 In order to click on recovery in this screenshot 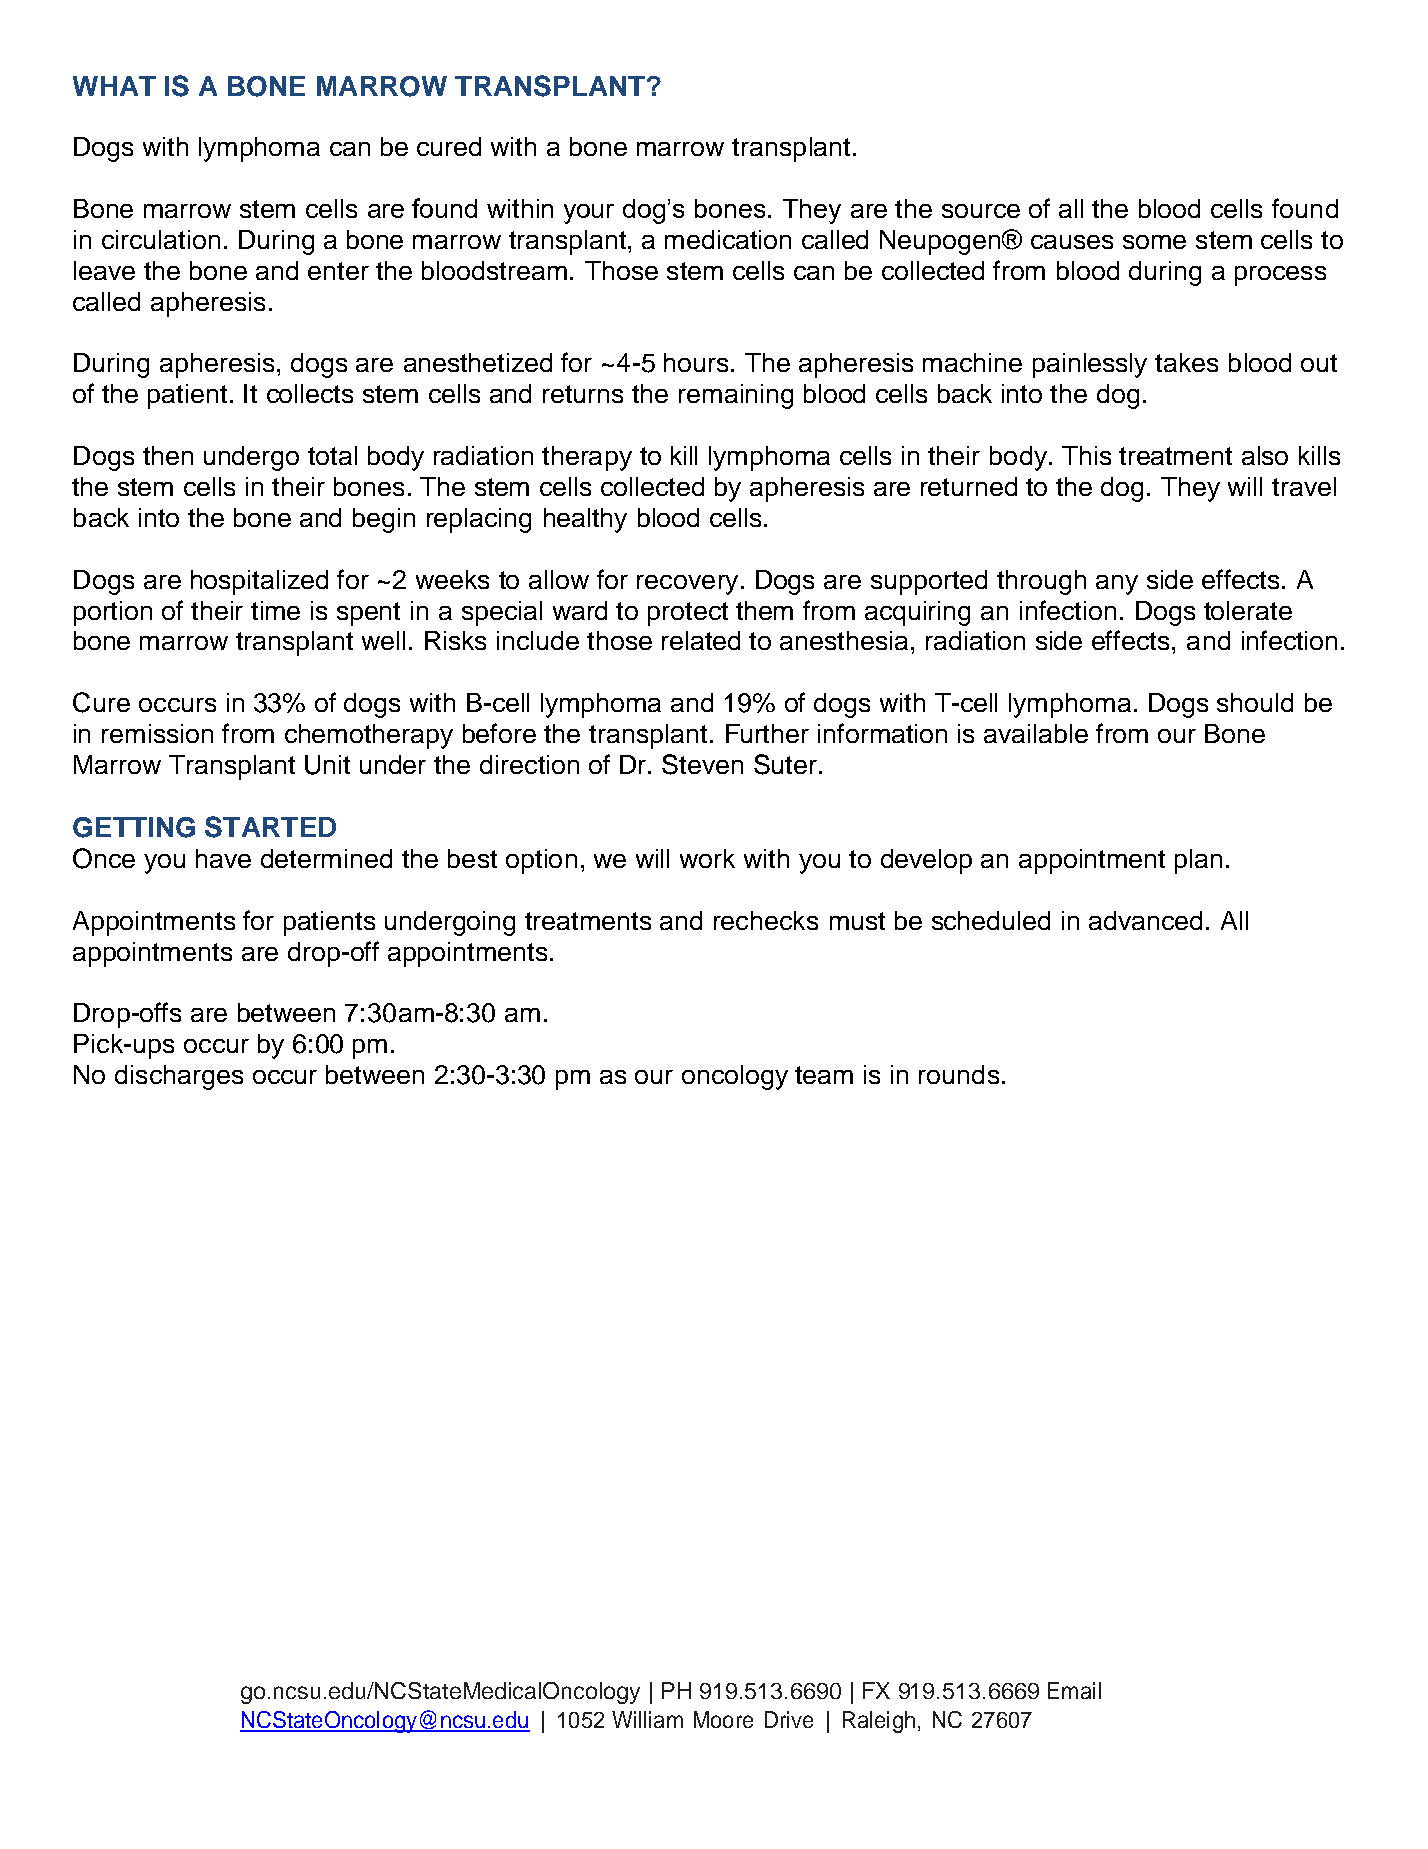, I will do `click(687, 585)`.
